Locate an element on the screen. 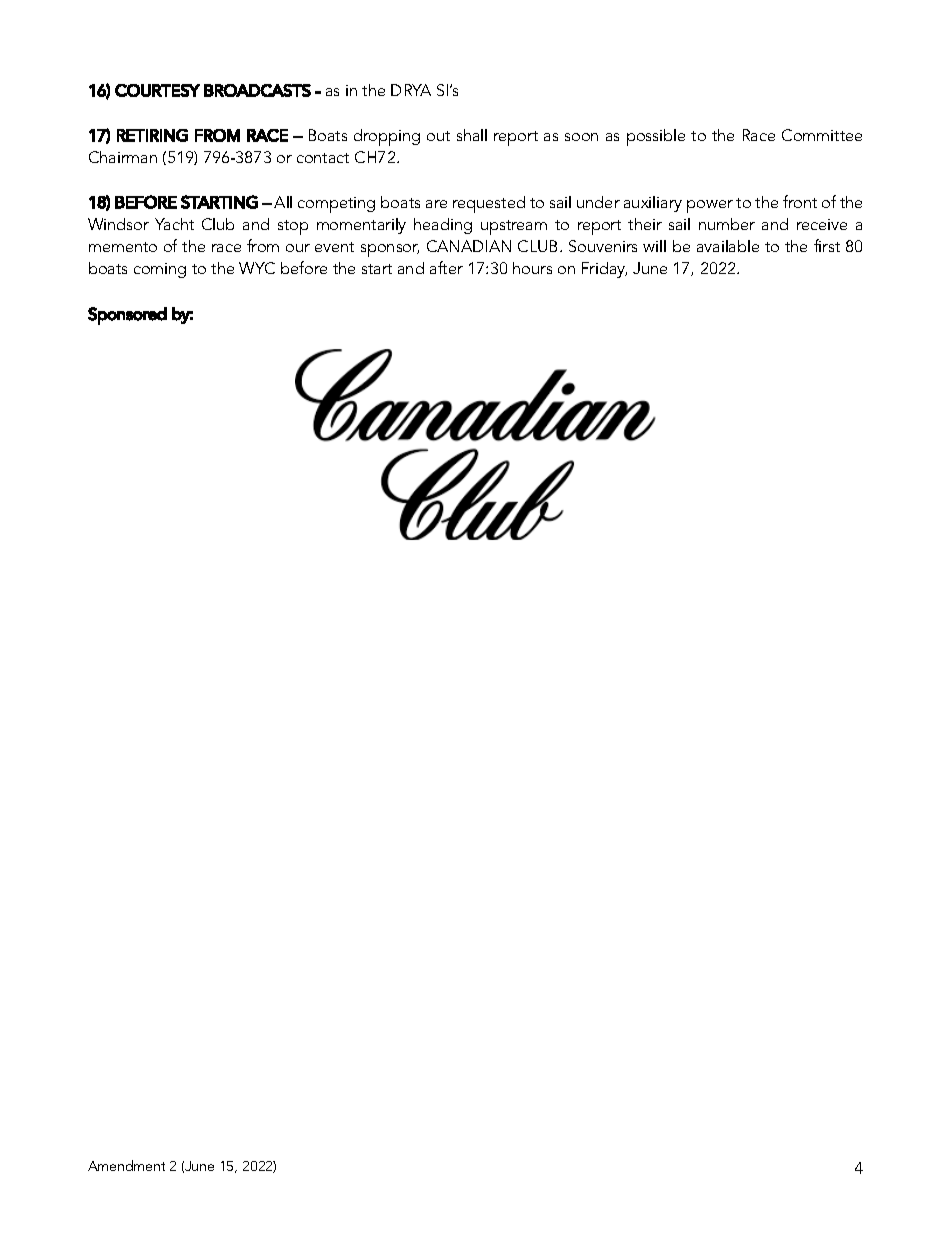 Image resolution: width=952 pixels, height=1233 pixels. Committee is located at coordinates (822, 135).
